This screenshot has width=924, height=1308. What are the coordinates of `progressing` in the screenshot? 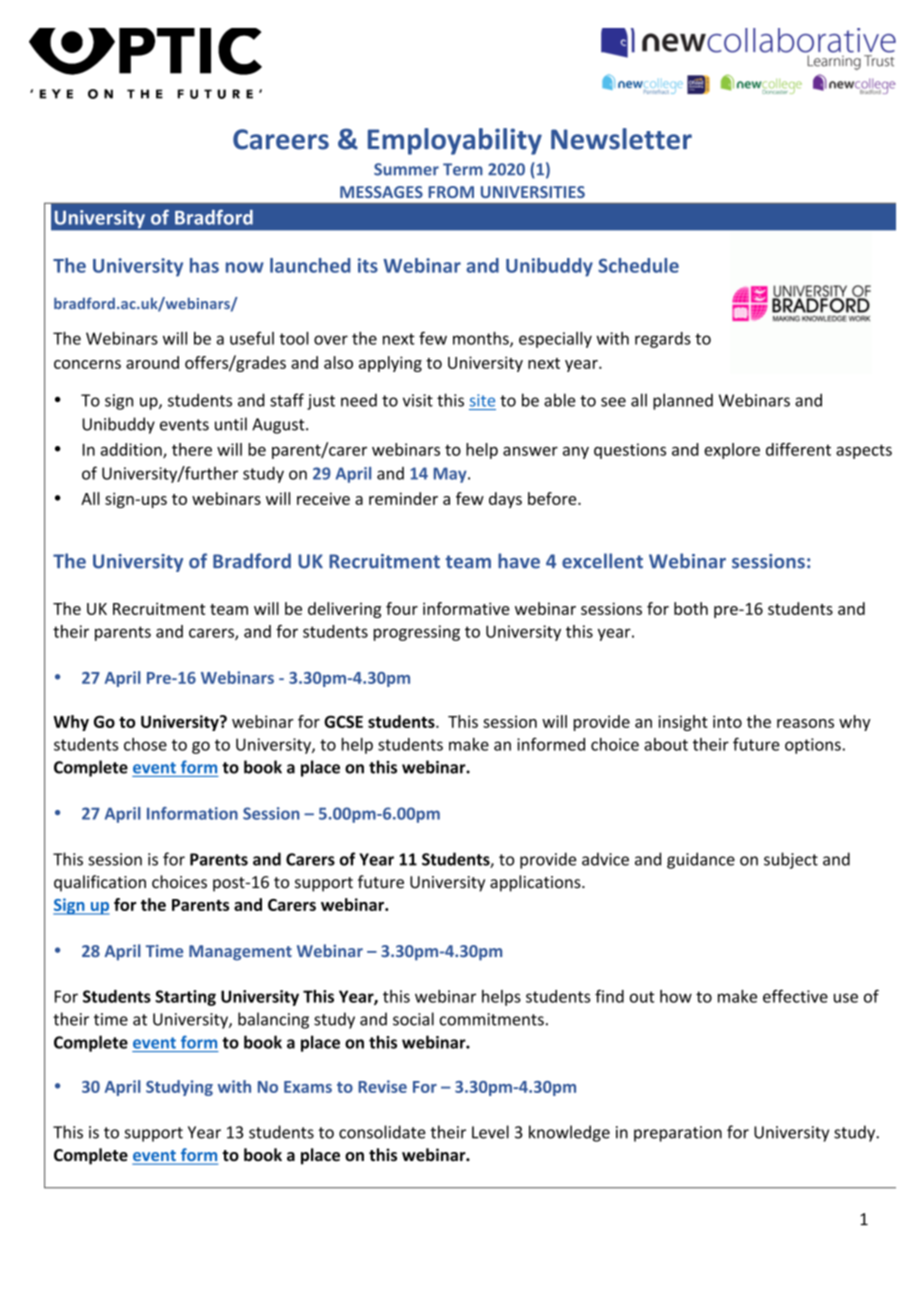 It's located at (417, 633).
